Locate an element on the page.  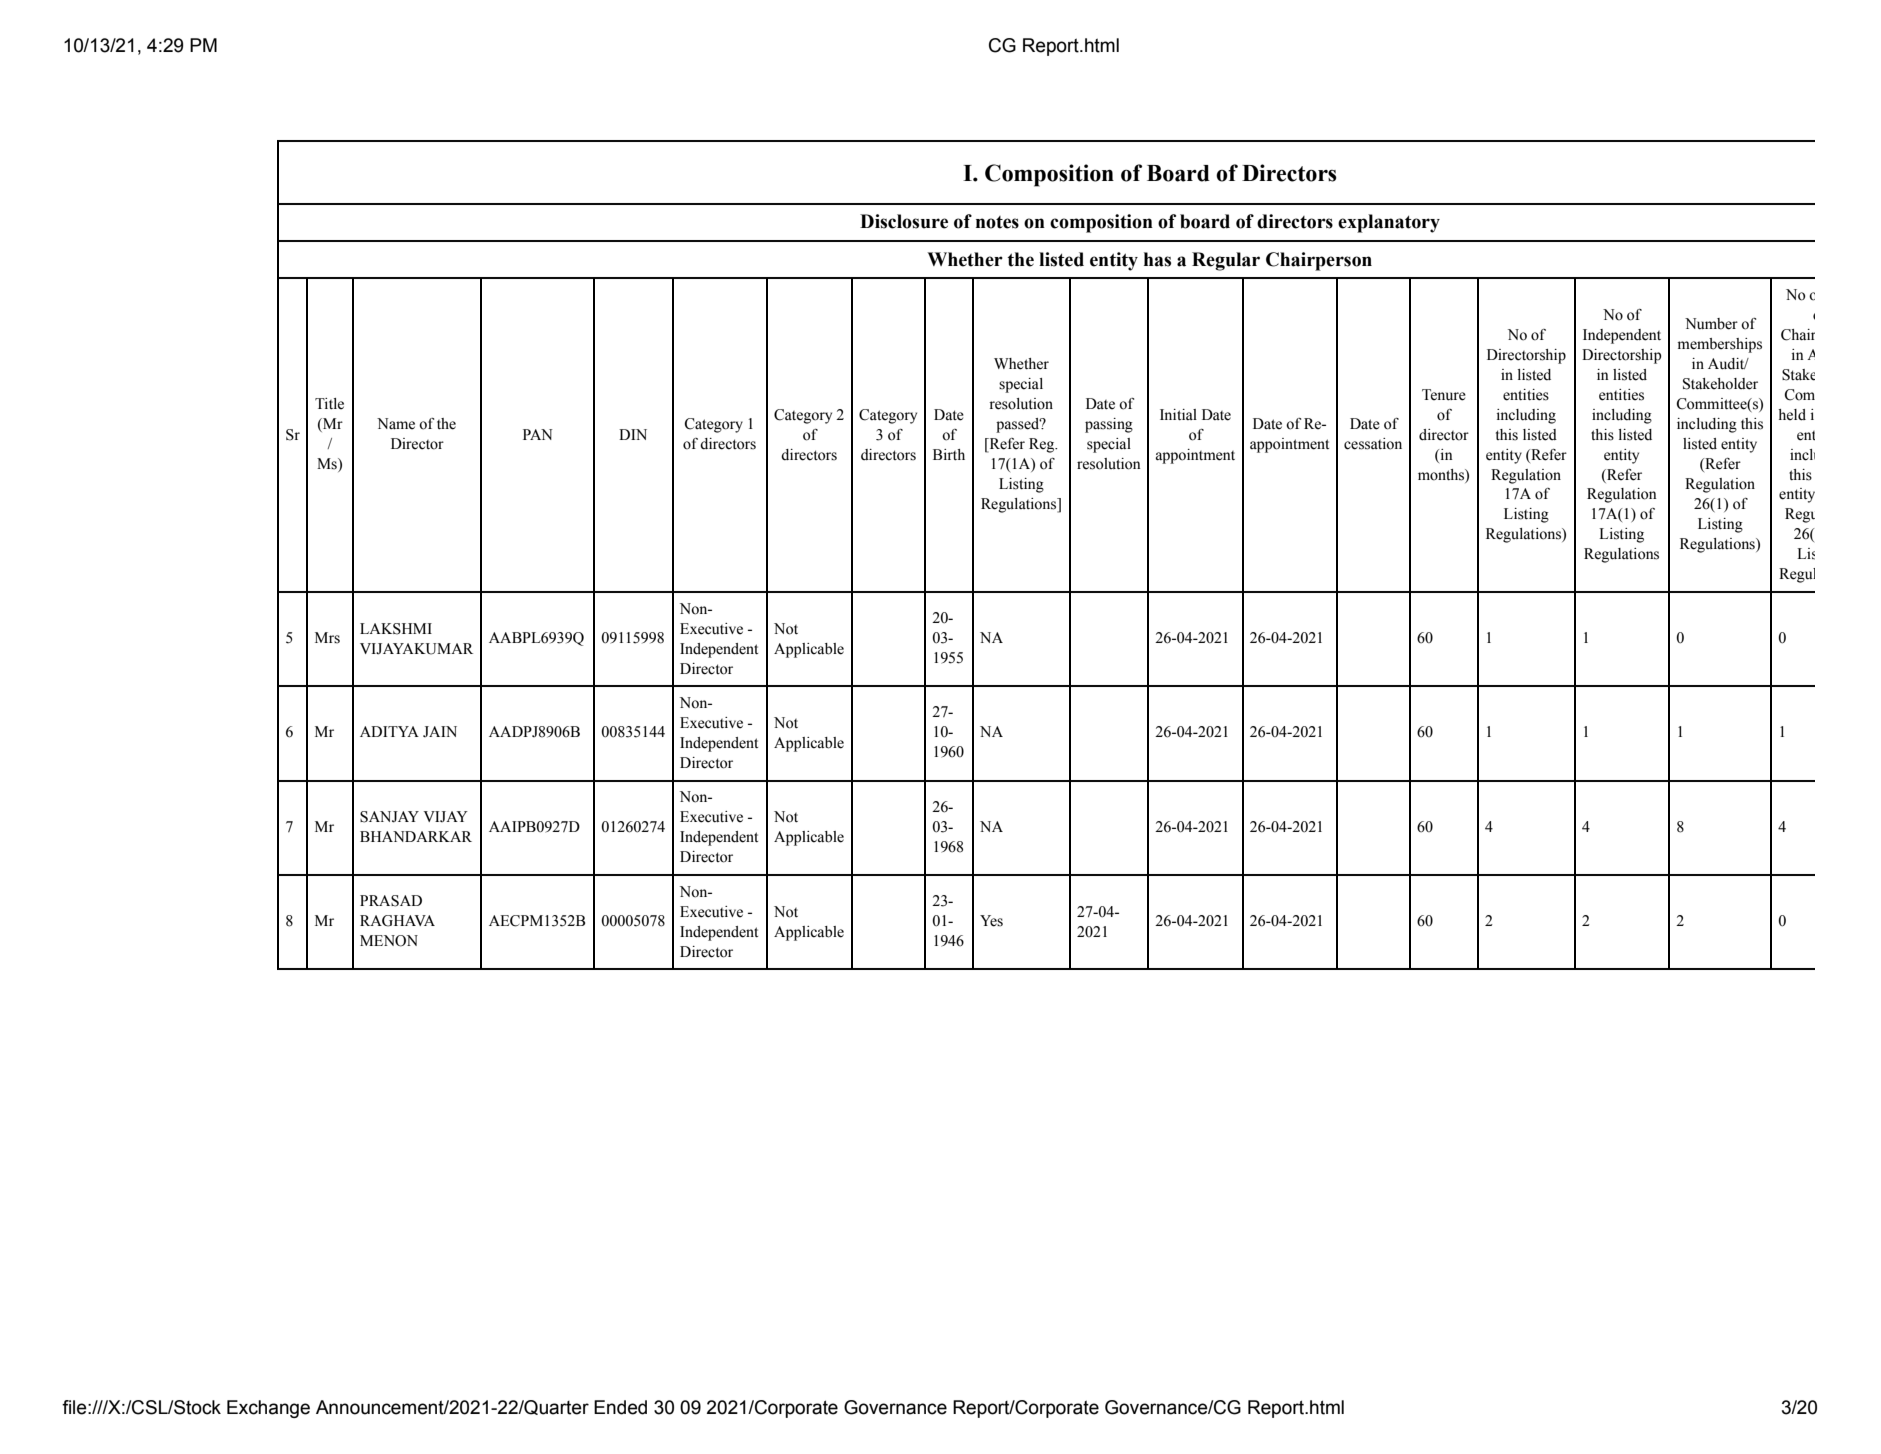
SANJAY is located at coordinates (389, 817).
